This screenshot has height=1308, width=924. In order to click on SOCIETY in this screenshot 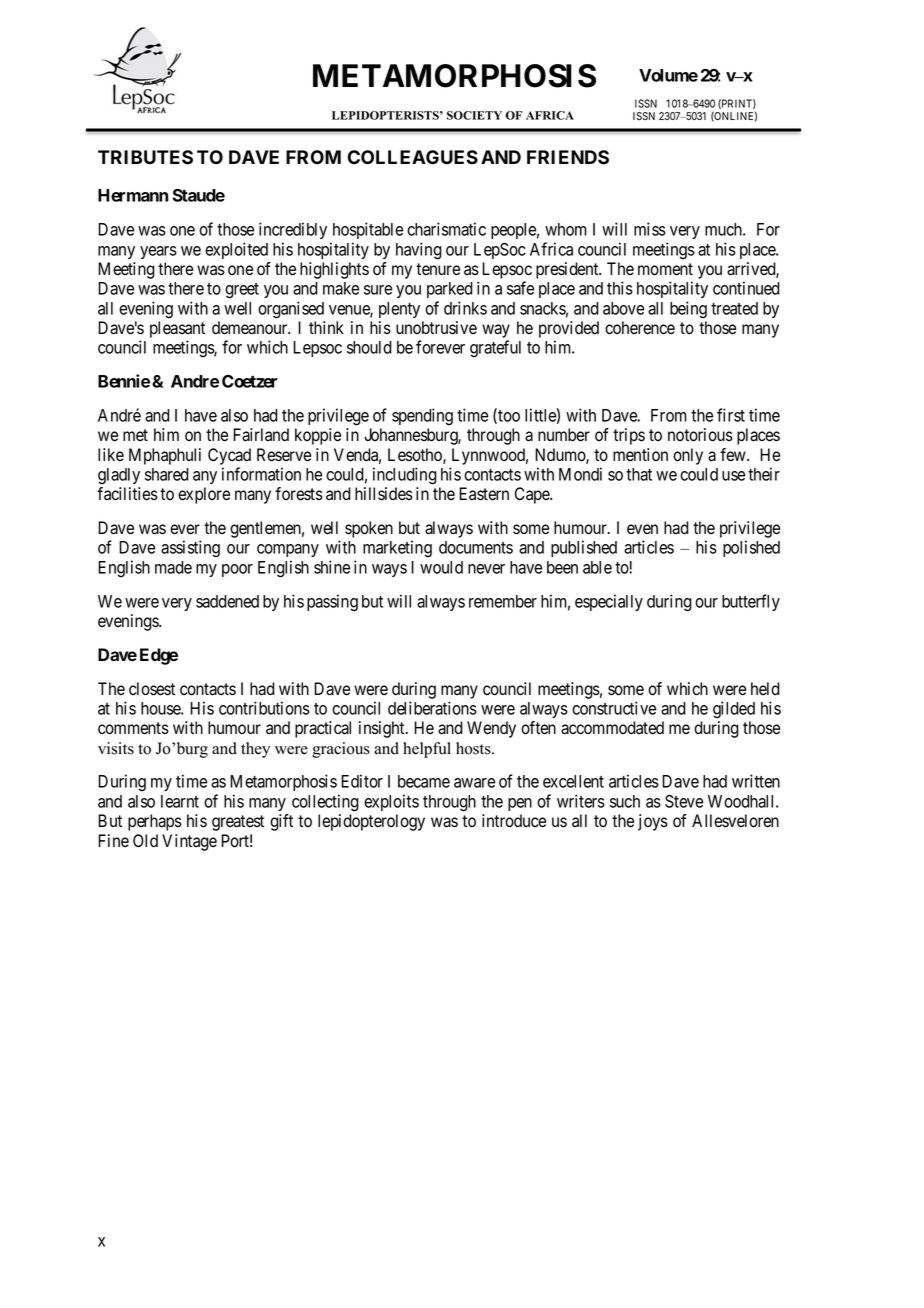, I will do `click(474, 115)`.
